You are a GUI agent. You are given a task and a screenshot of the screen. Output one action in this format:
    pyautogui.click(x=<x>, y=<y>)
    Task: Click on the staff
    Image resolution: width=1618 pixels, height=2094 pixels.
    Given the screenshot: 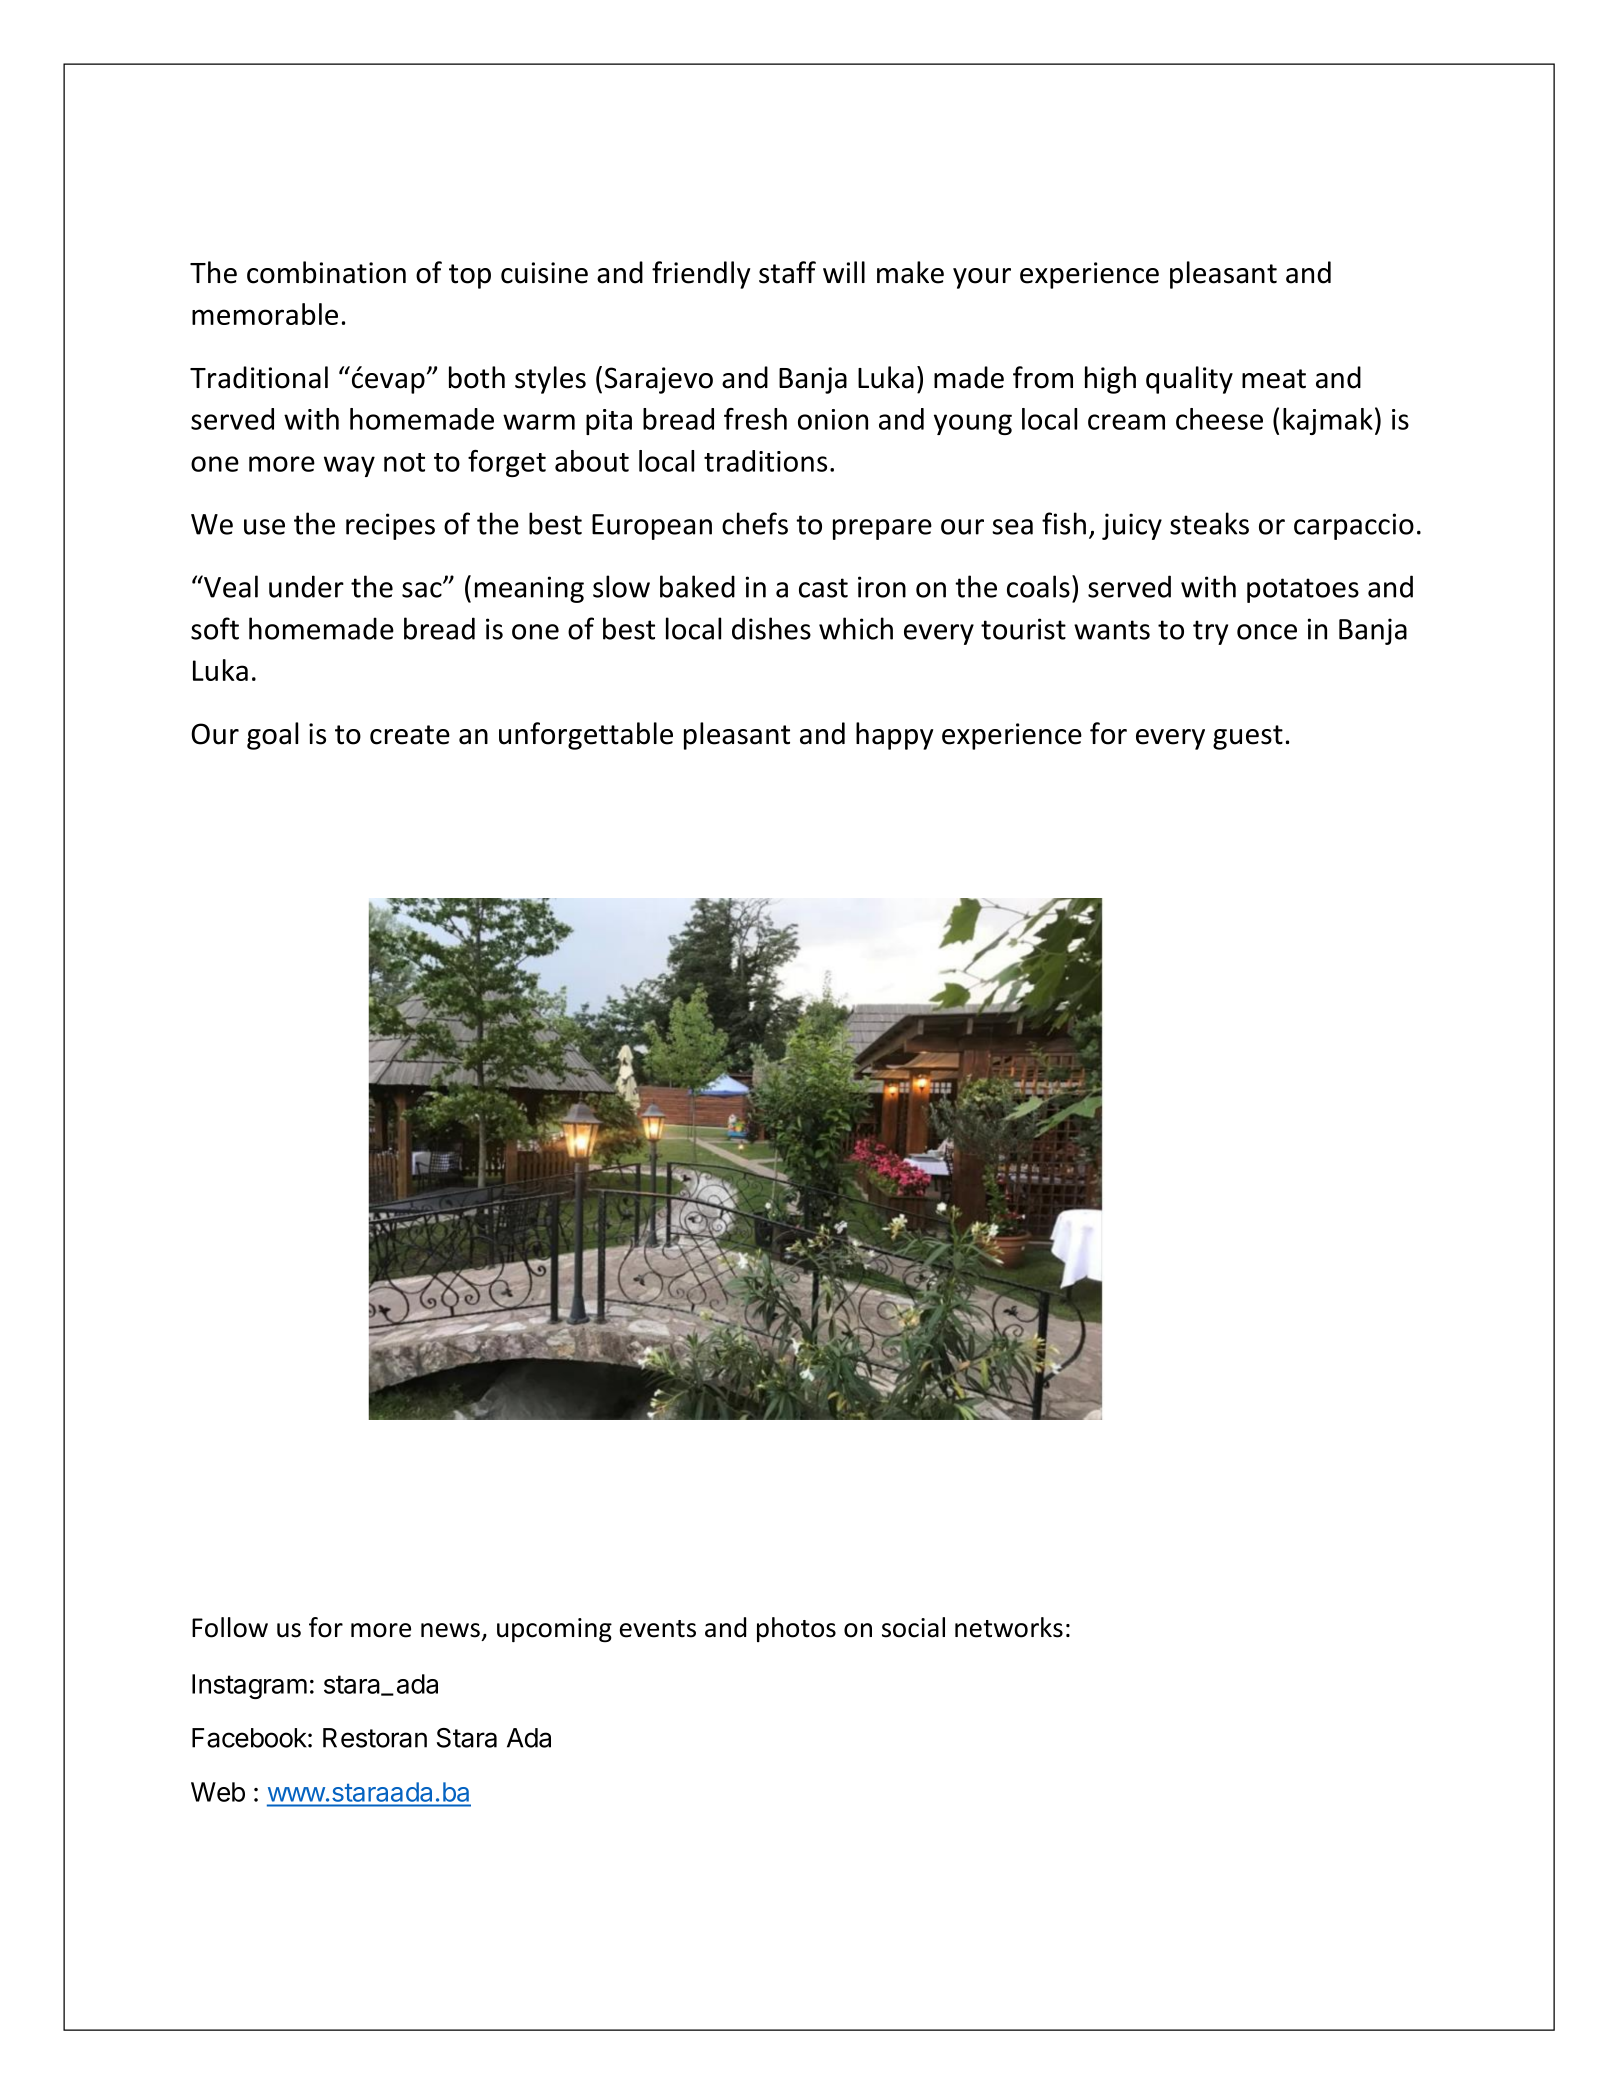 What is the action you would take?
    pyautogui.click(x=787, y=272)
